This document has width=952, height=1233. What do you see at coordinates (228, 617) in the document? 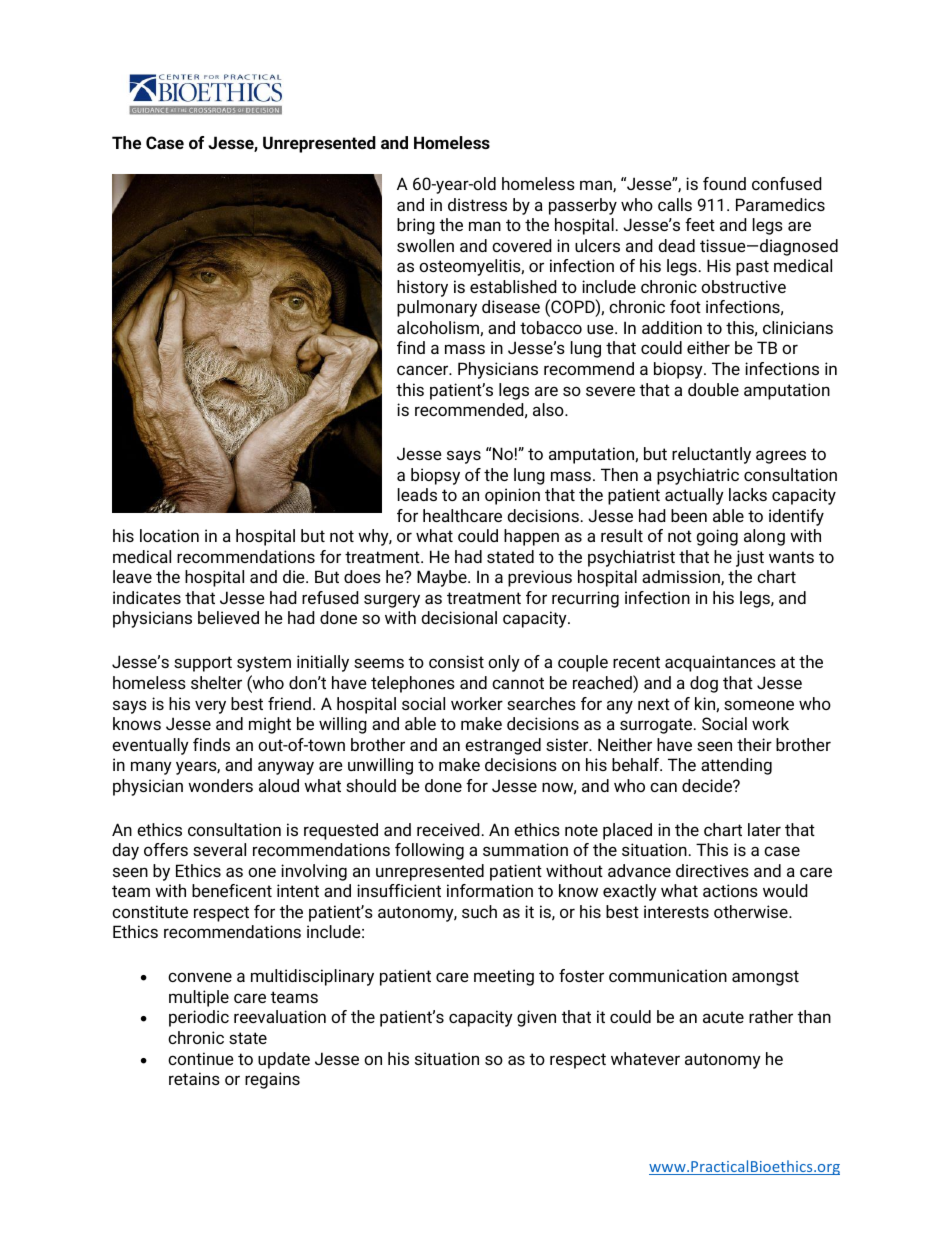
I see `believed` at bounding box center [228, 617].
